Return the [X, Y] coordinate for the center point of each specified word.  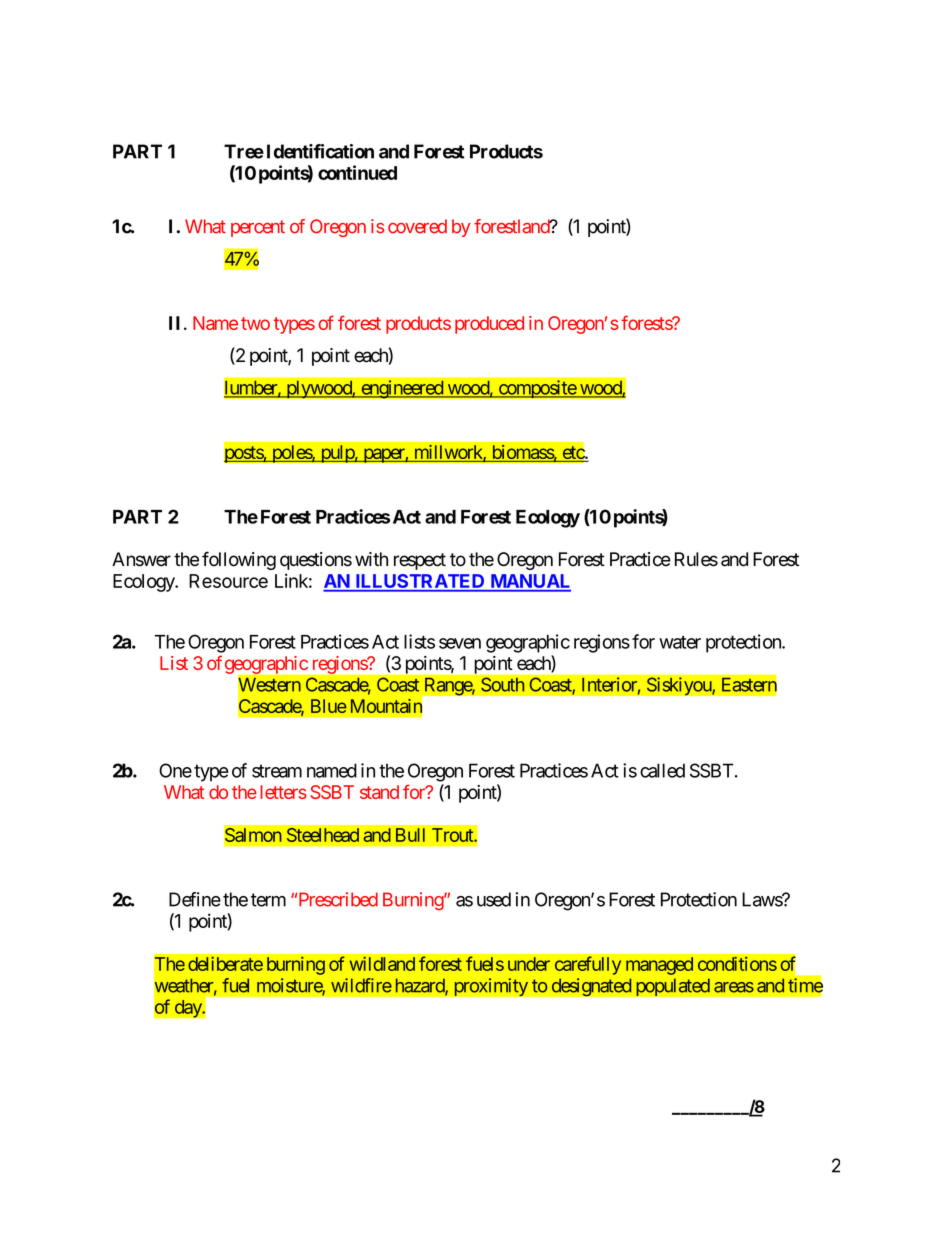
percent [258, 228]
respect [420, 561]
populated [673, 987]
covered [417, 226]
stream [277, 771]
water [680, 642]
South [502, 684]
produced [489, 325]
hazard [421, 986]
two [255, 323]
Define [195, 899]
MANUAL [530, 582]
